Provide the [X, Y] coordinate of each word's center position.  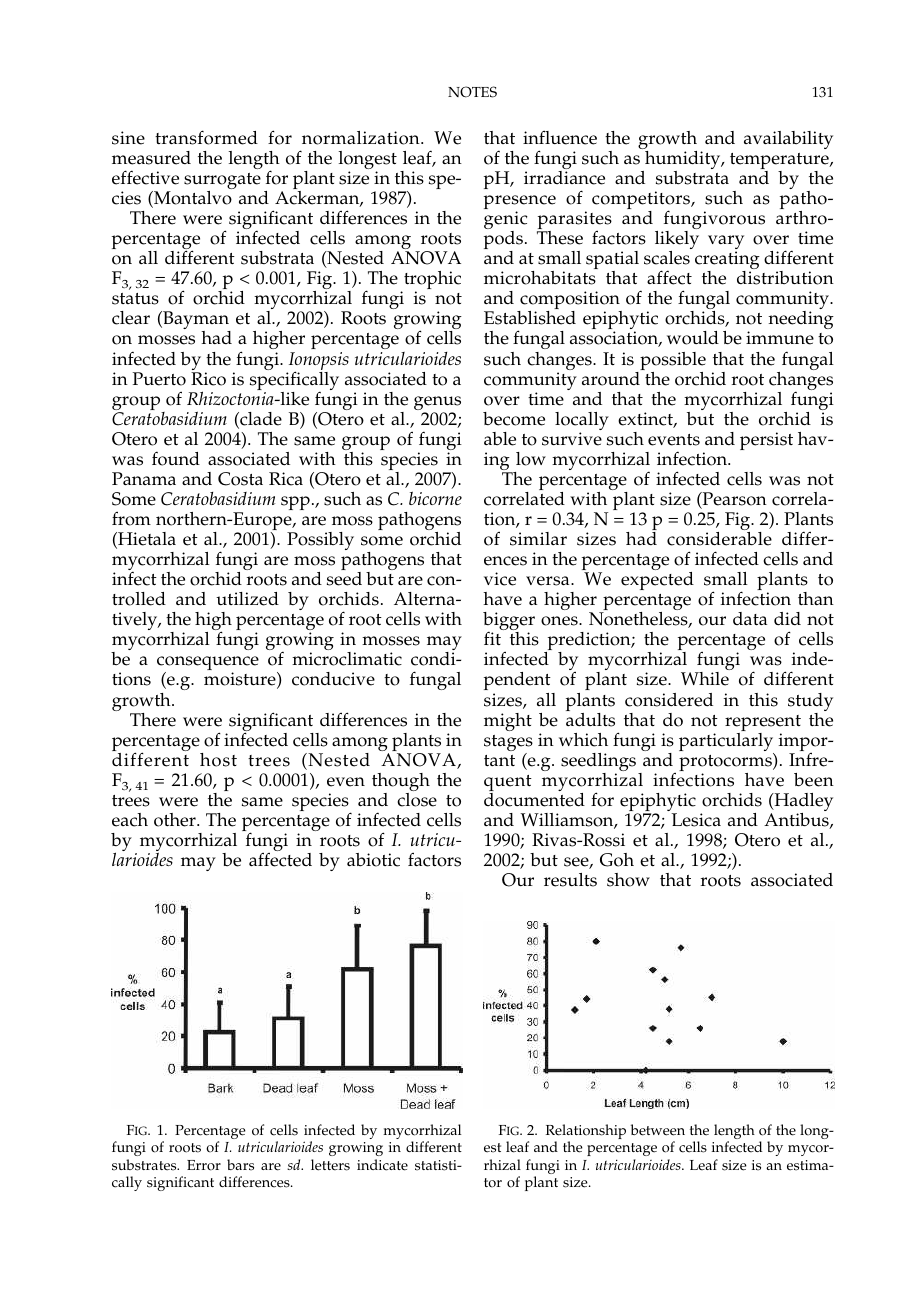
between [658, 1130]
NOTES [472, 92]
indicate [382, 1165]
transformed [206, 137]
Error [204, 1165]
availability [788, 140]
